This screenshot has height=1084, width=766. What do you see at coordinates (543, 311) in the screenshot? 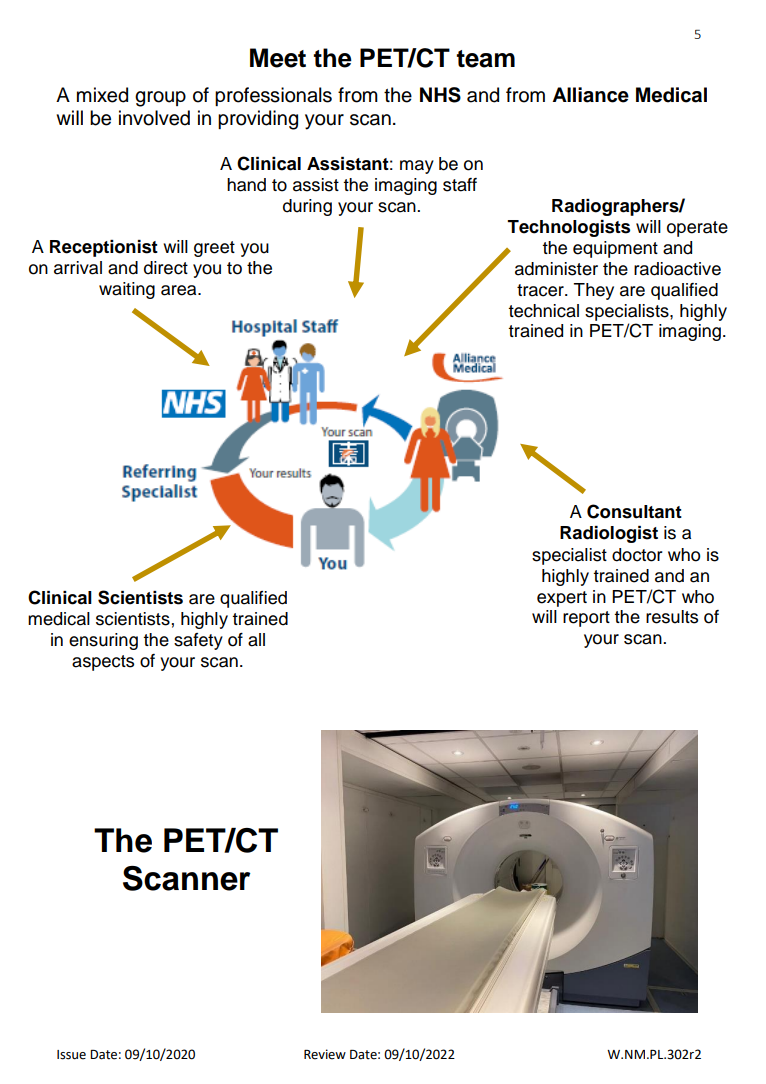
I see `technical` at bounding box center [543, 311].
